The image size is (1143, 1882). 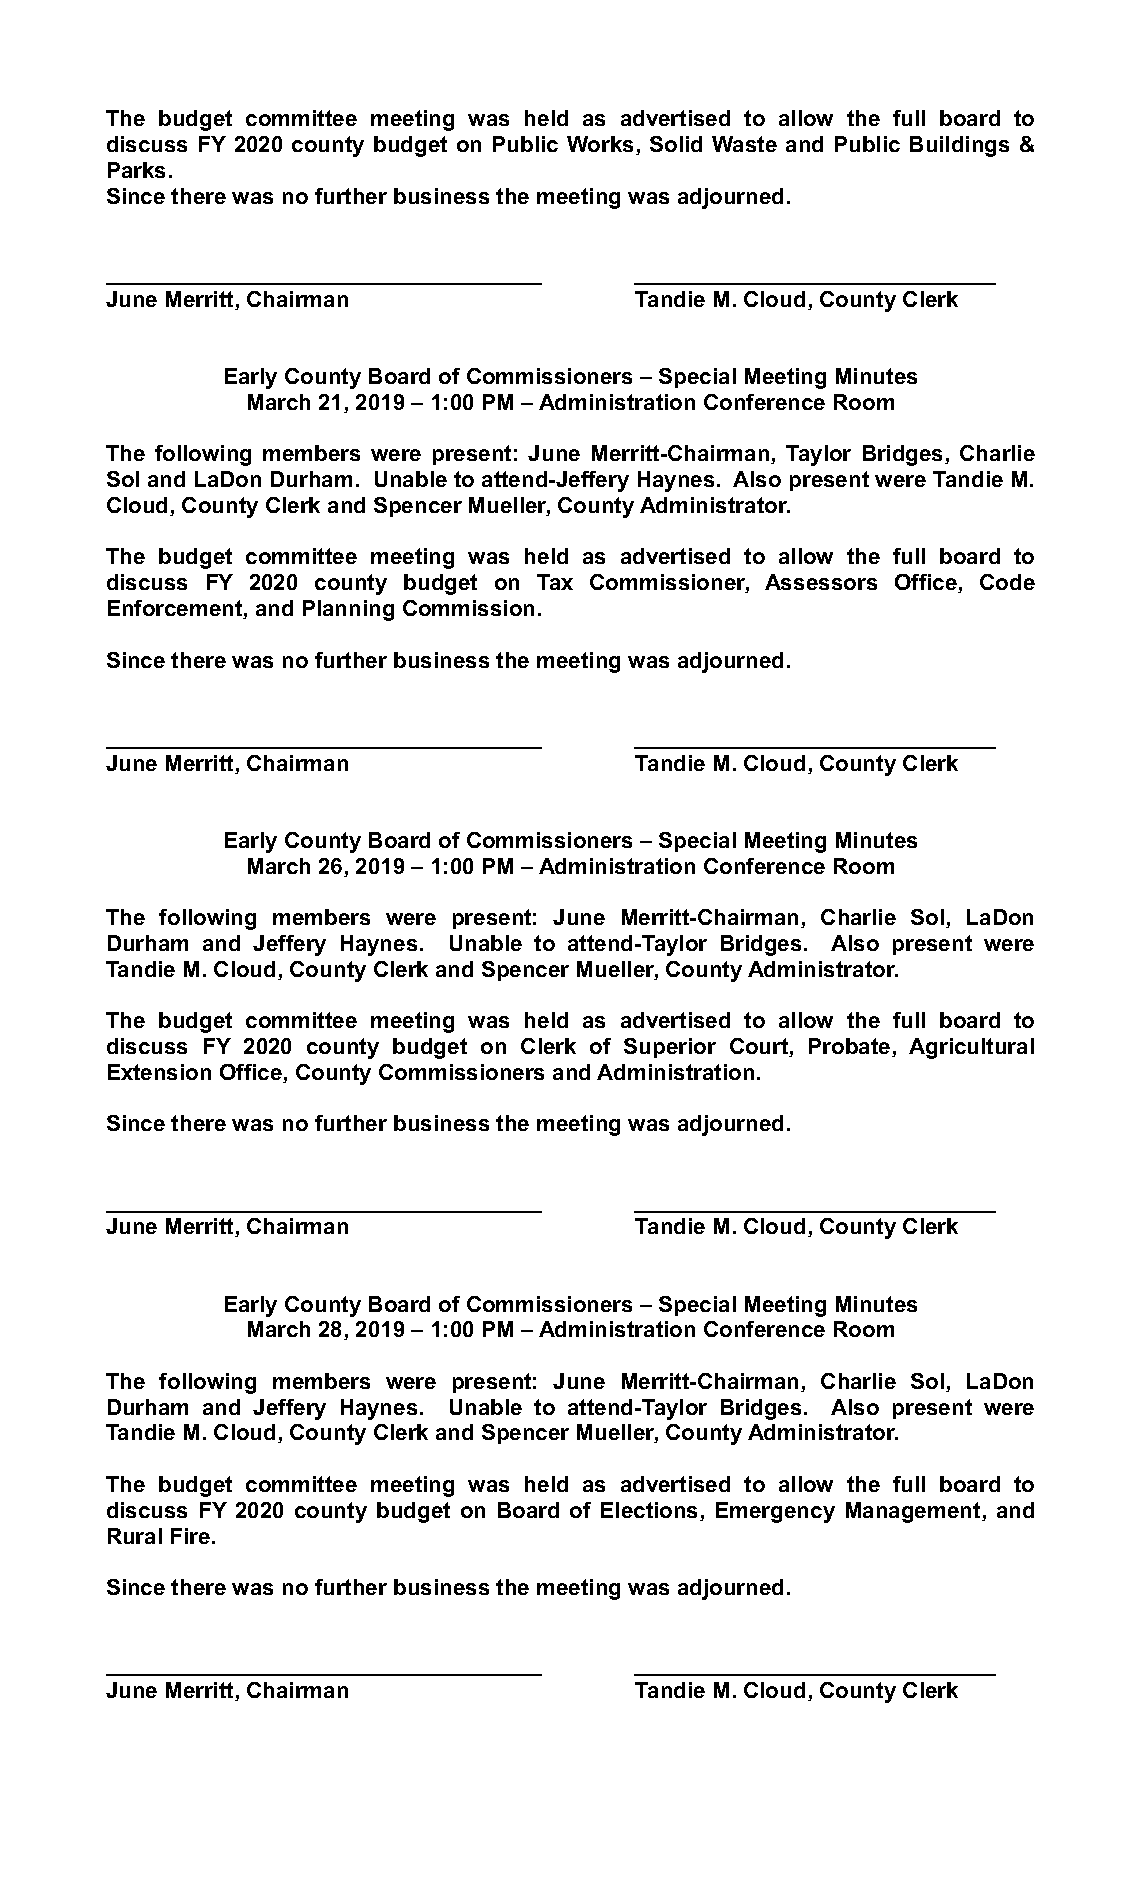 What do you see at coordinates (159, 1072) in the screenshot?
I see `Extension` at bounding box center [159, 1072].
